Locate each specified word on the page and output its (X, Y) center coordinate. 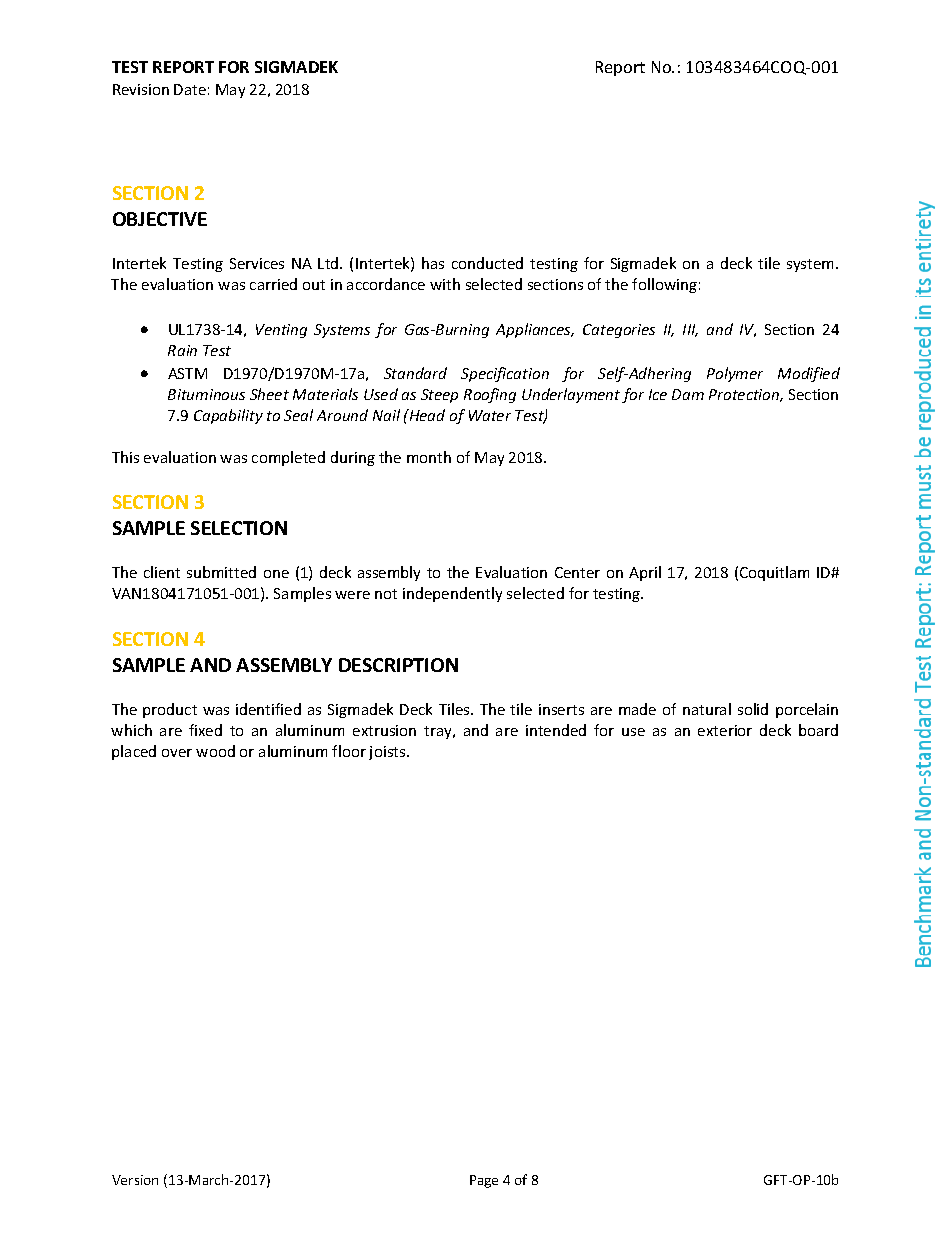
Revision (141, 89)
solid (753, 709)
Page (484, 1181)
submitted (221, 572)
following (664, 285)
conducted (487, 263)
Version (135, 1180)
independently (452, 594)
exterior (725, 730)
